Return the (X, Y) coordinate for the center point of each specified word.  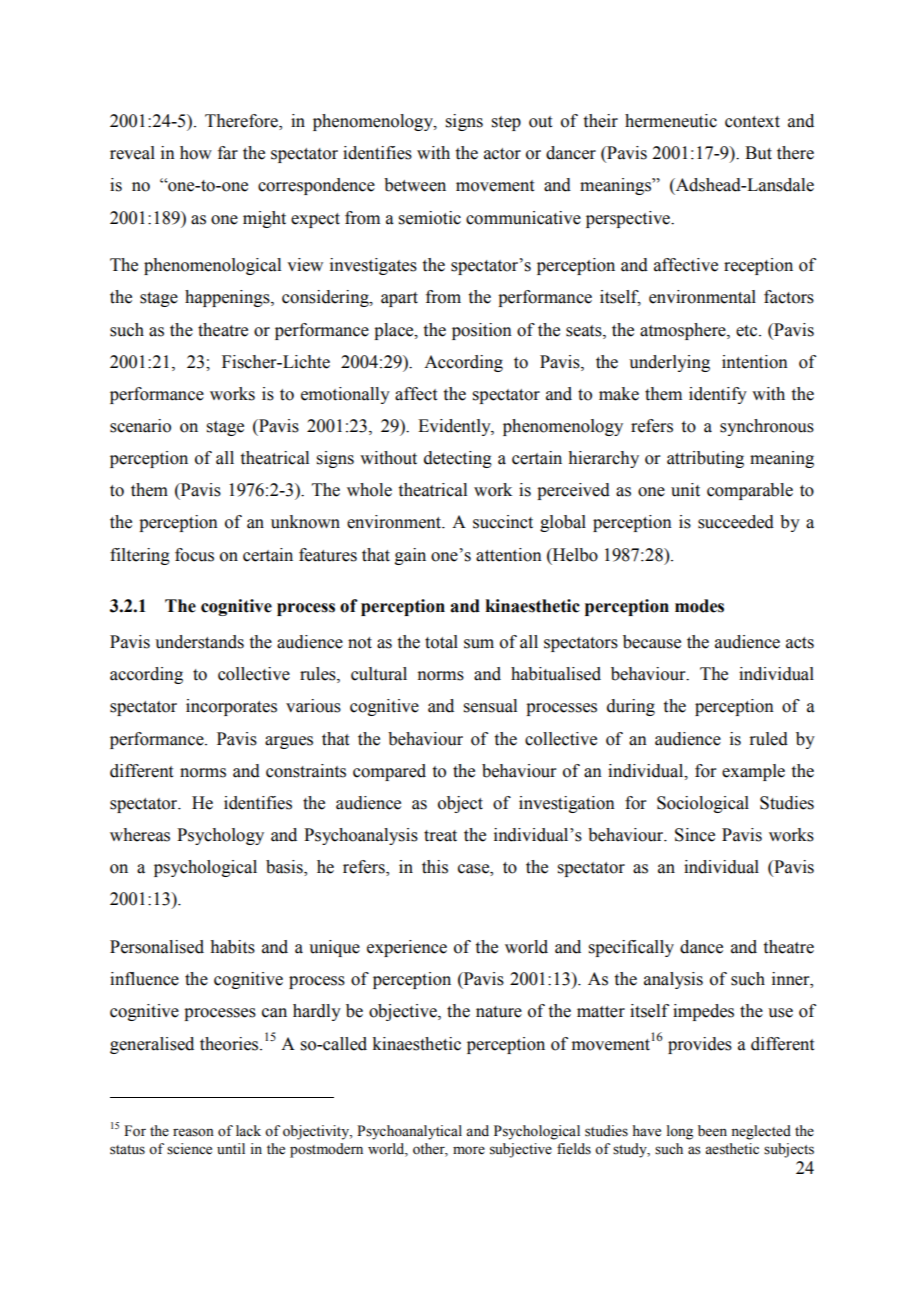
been (712, 1131)
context (752, 122)
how (196, 153)
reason (193, 1132)
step (506, 123)
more (469, 1150)
